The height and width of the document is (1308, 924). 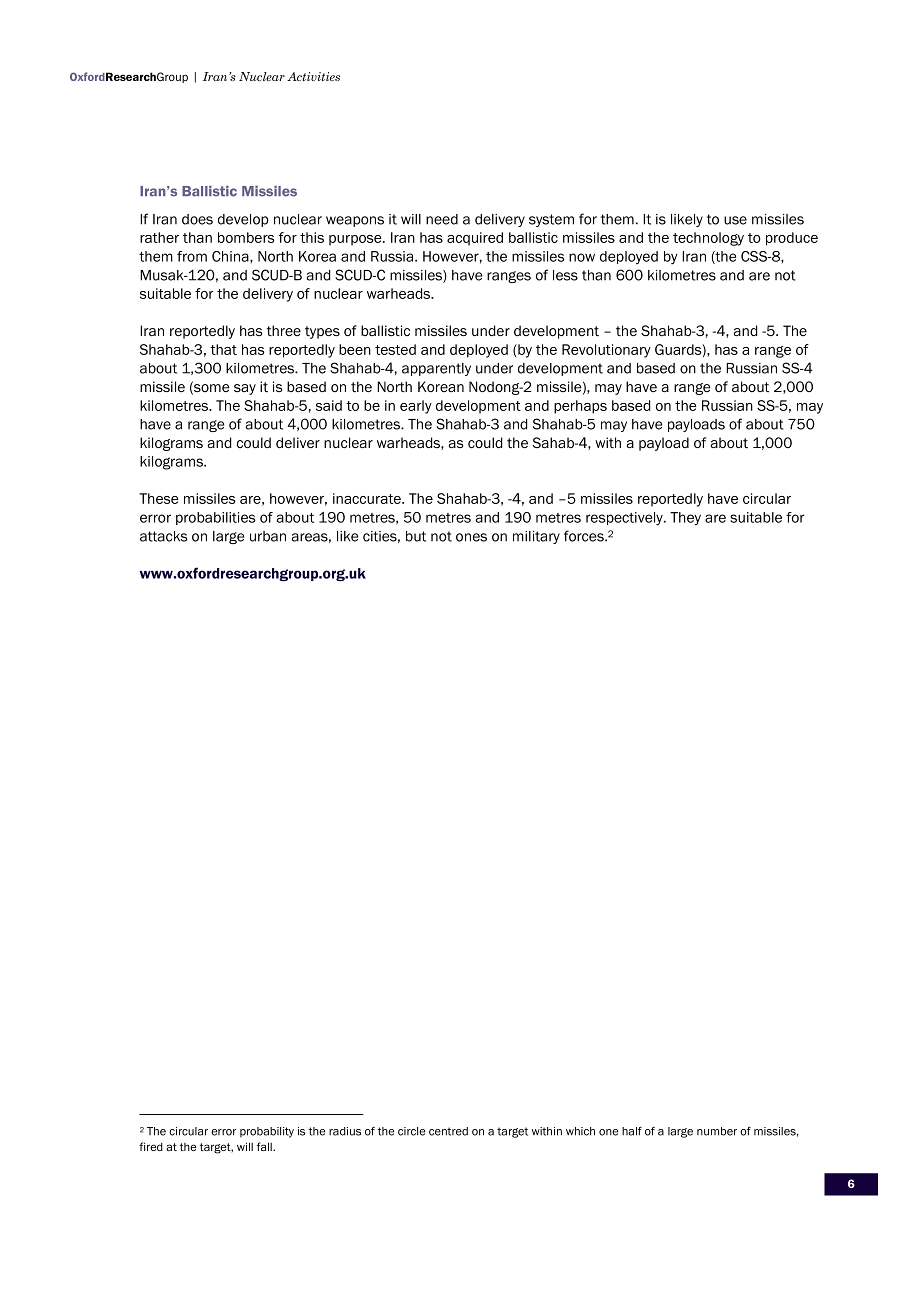 What do you see at coordinates (268, 536) in the document?
I see `urban` at bounding box center [268, 536].
